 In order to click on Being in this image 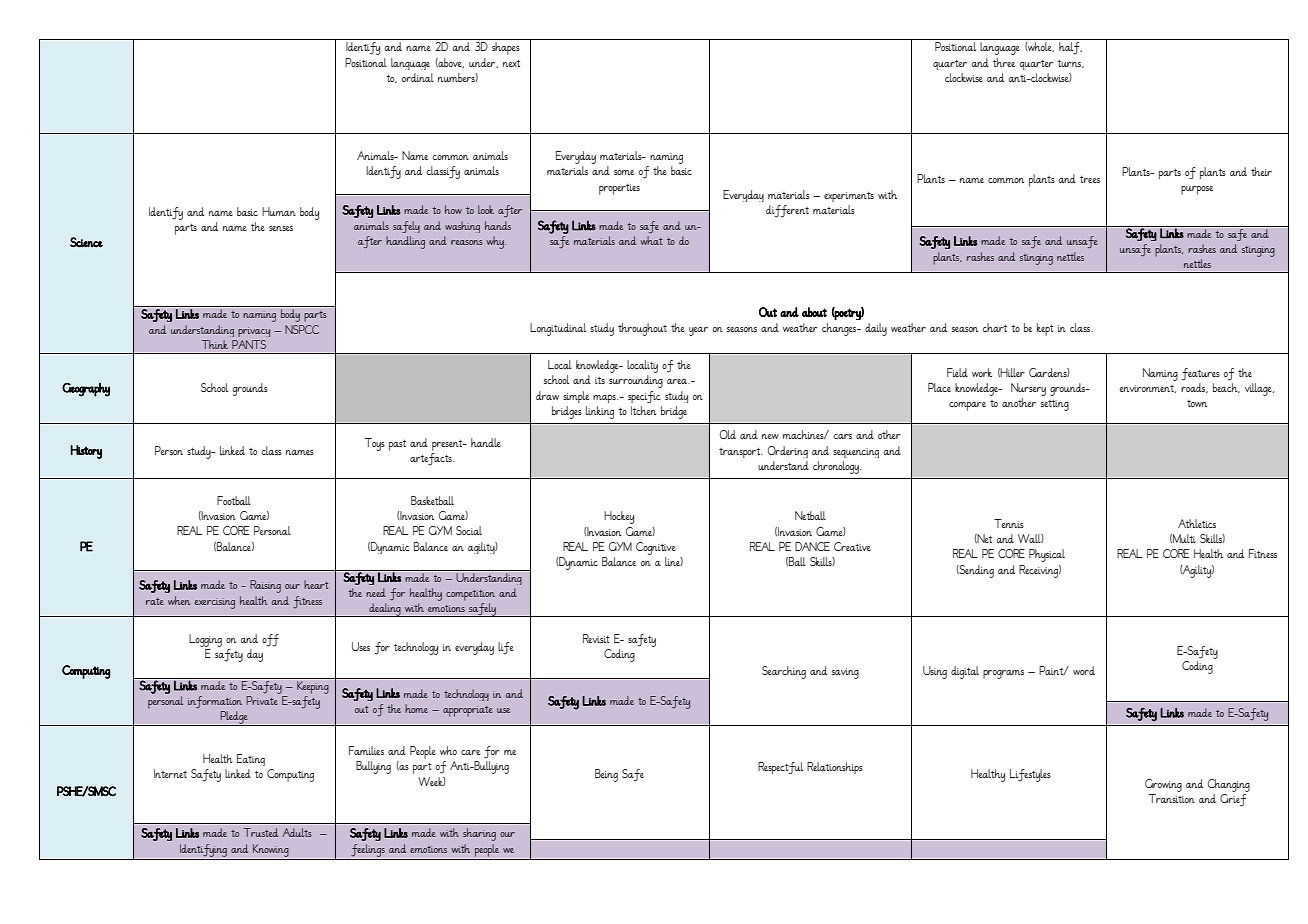, I will do `click(606, 775)`.
